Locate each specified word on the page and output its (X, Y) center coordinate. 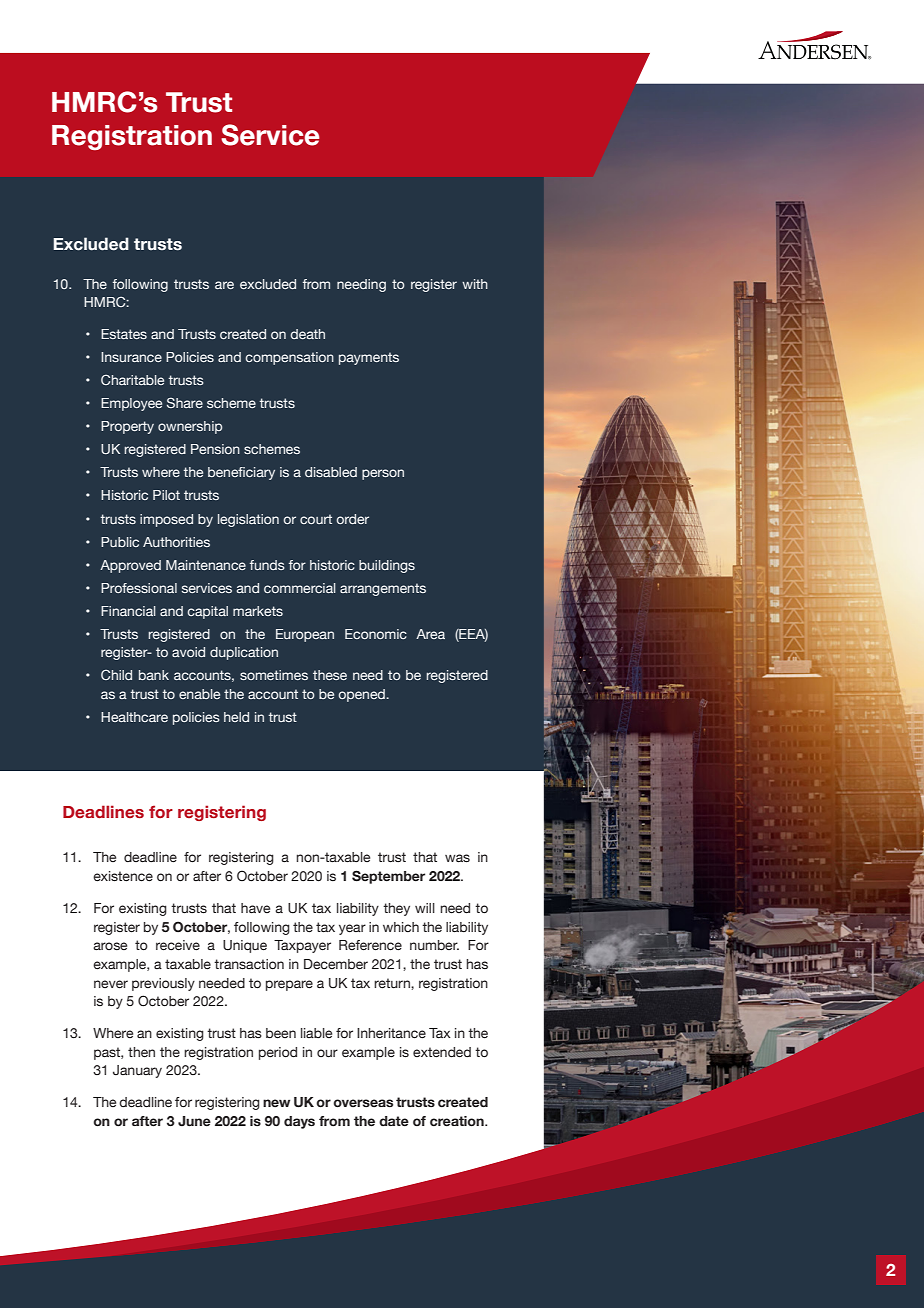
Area (430, 634)
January (137, 1071)
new (276, 1103)
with (475, 284)
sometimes (274, 675)
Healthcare (134, 717)
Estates (124, 334)
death (307, 334)
